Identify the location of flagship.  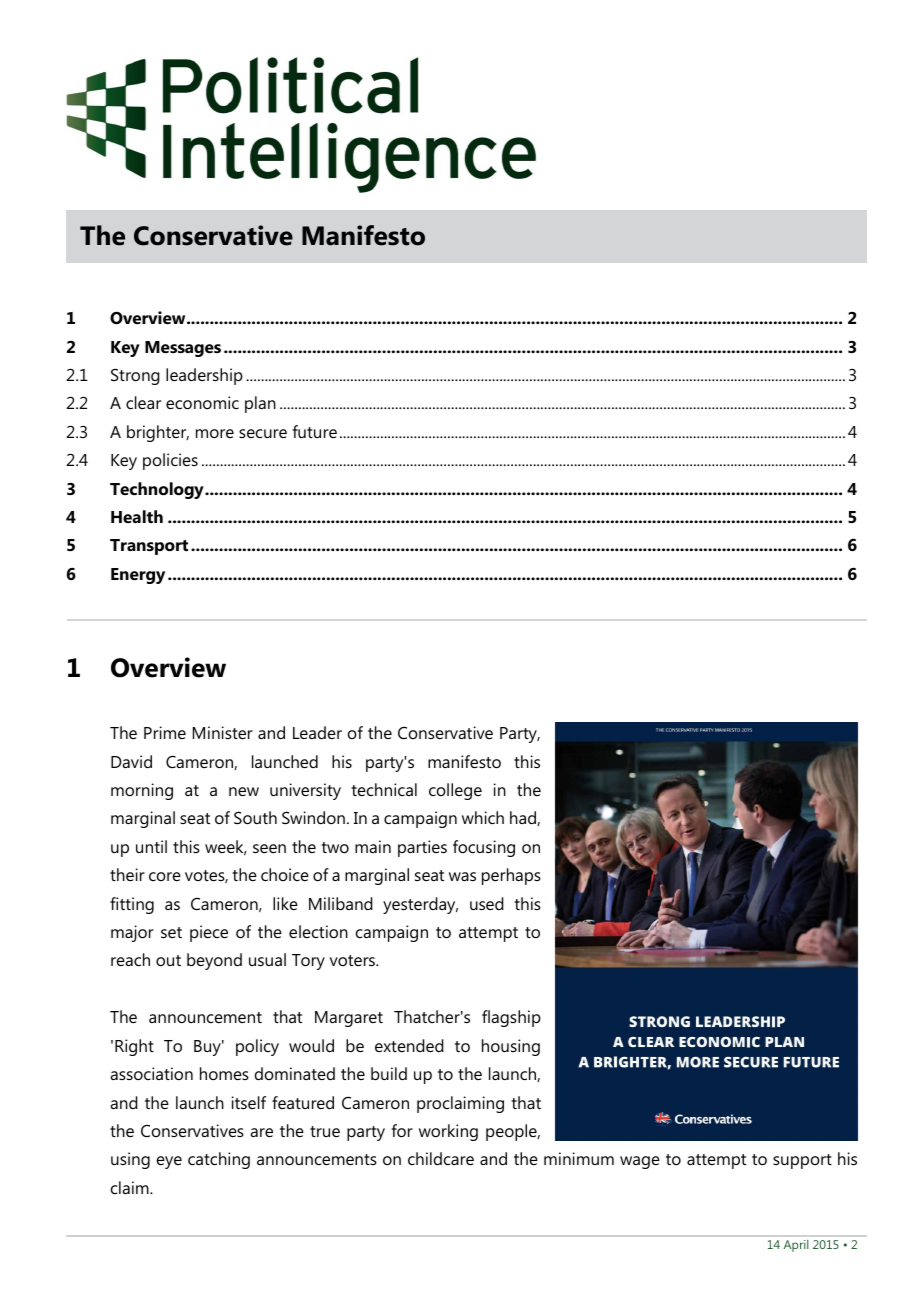
(511, 1018).
